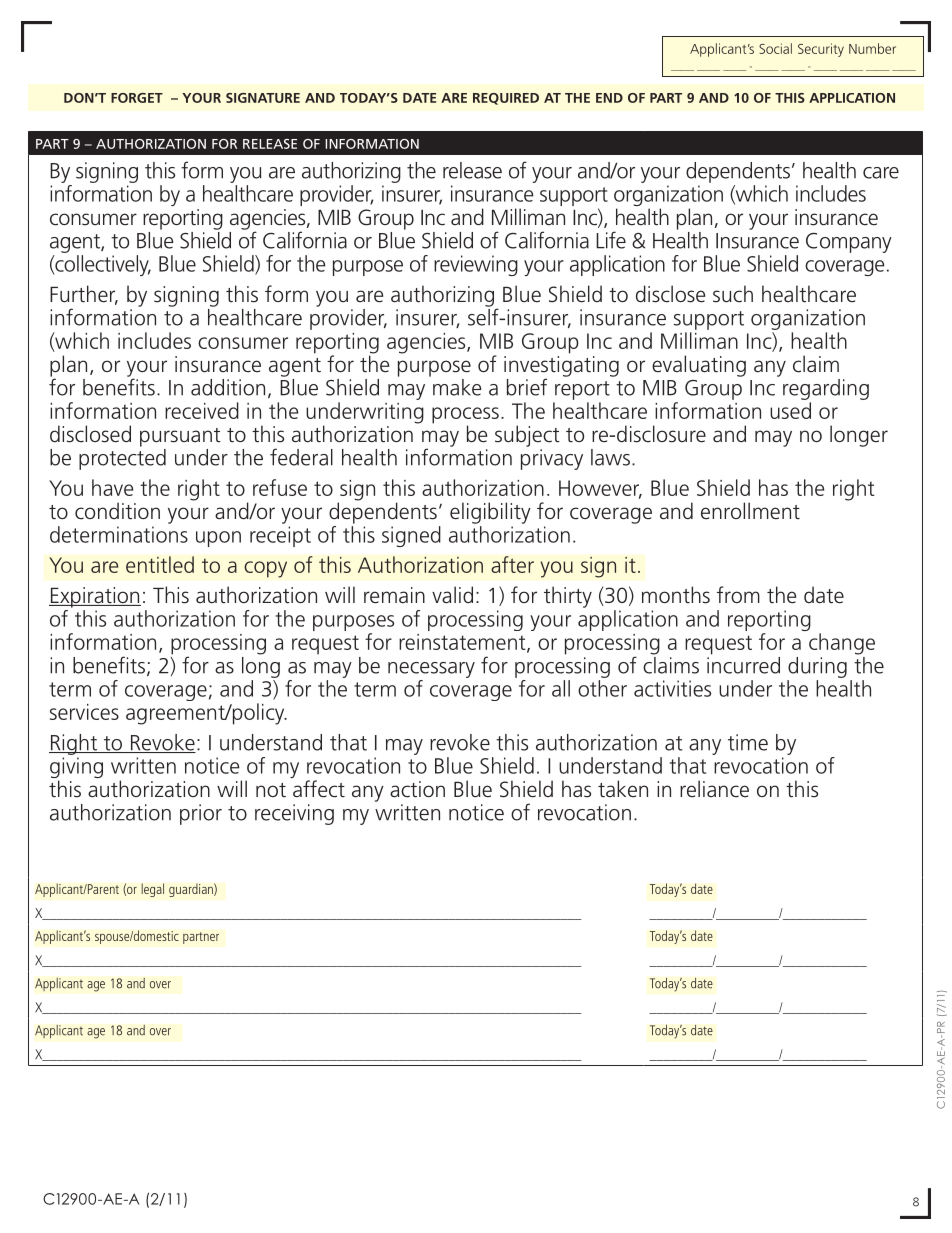  What do you see at coordinates (84, 712) in the screenshot?
I see `services` at bounding box center [84, 712].
